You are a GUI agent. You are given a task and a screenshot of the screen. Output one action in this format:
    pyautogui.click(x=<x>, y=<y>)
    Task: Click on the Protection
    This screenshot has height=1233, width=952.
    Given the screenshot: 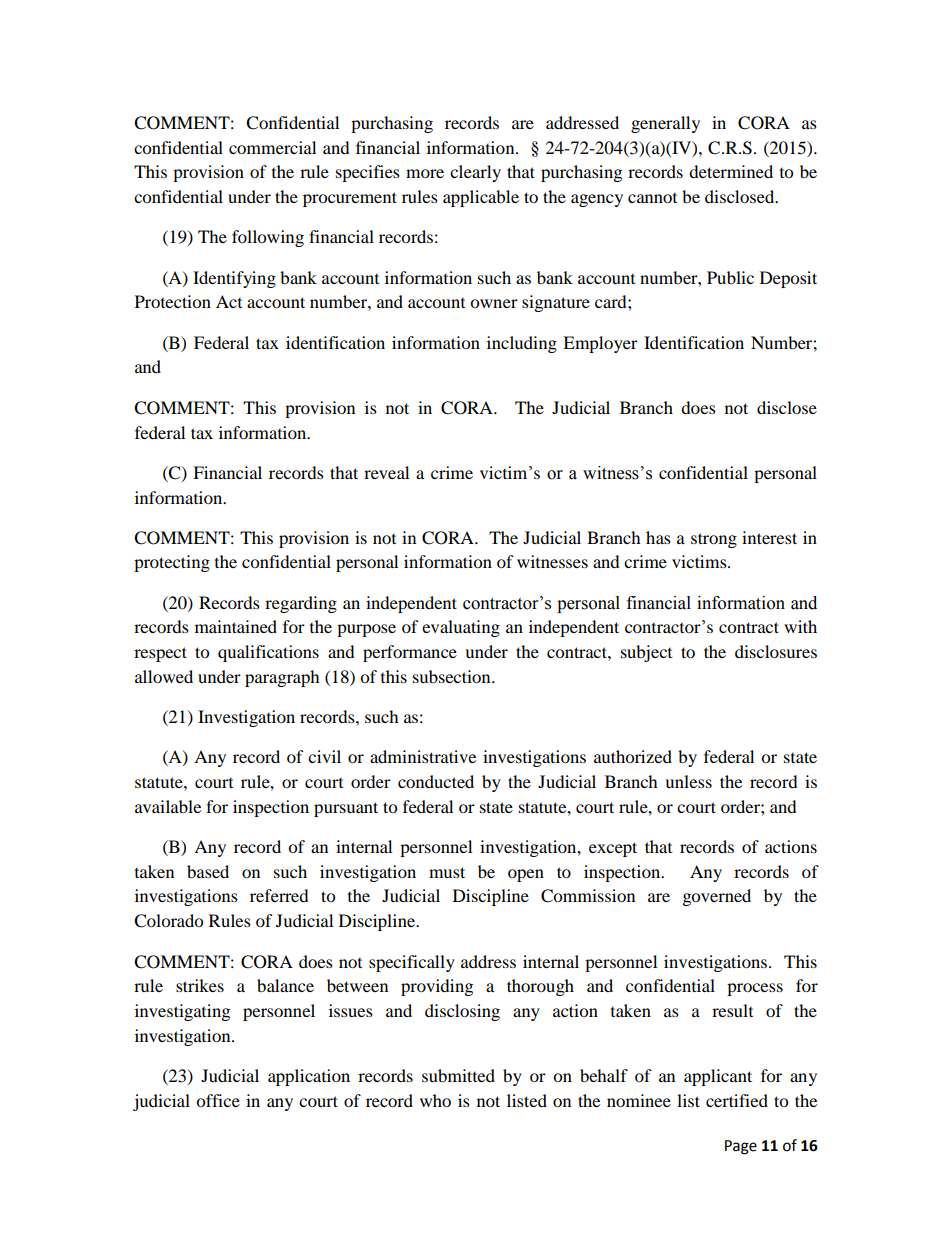 What is the action you would take?
    pyautogui.click(x=173, y=301)
